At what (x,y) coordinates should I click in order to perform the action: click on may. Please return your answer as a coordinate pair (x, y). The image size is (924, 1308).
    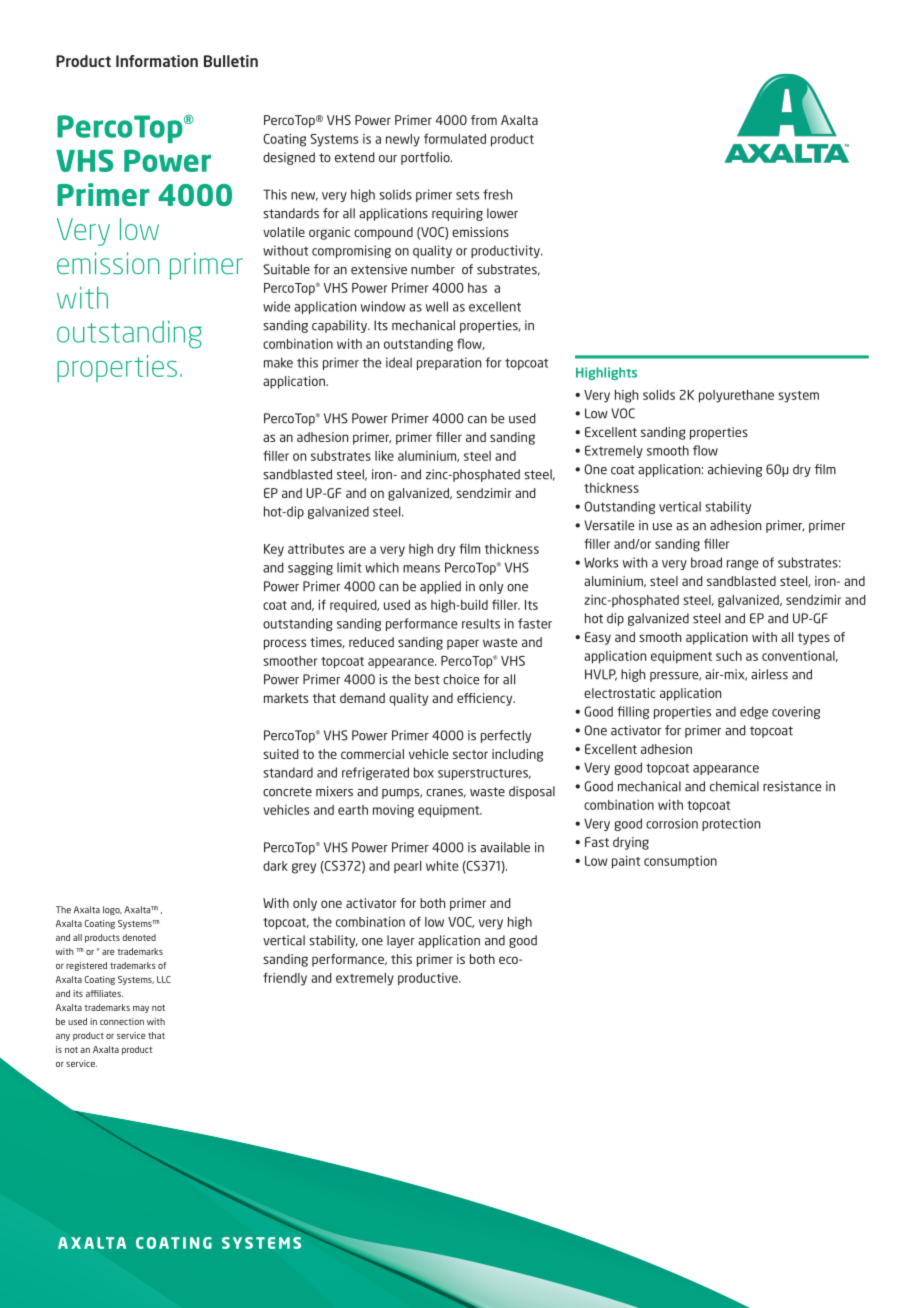
    Looking at the image, I should click on (141, 1009).
